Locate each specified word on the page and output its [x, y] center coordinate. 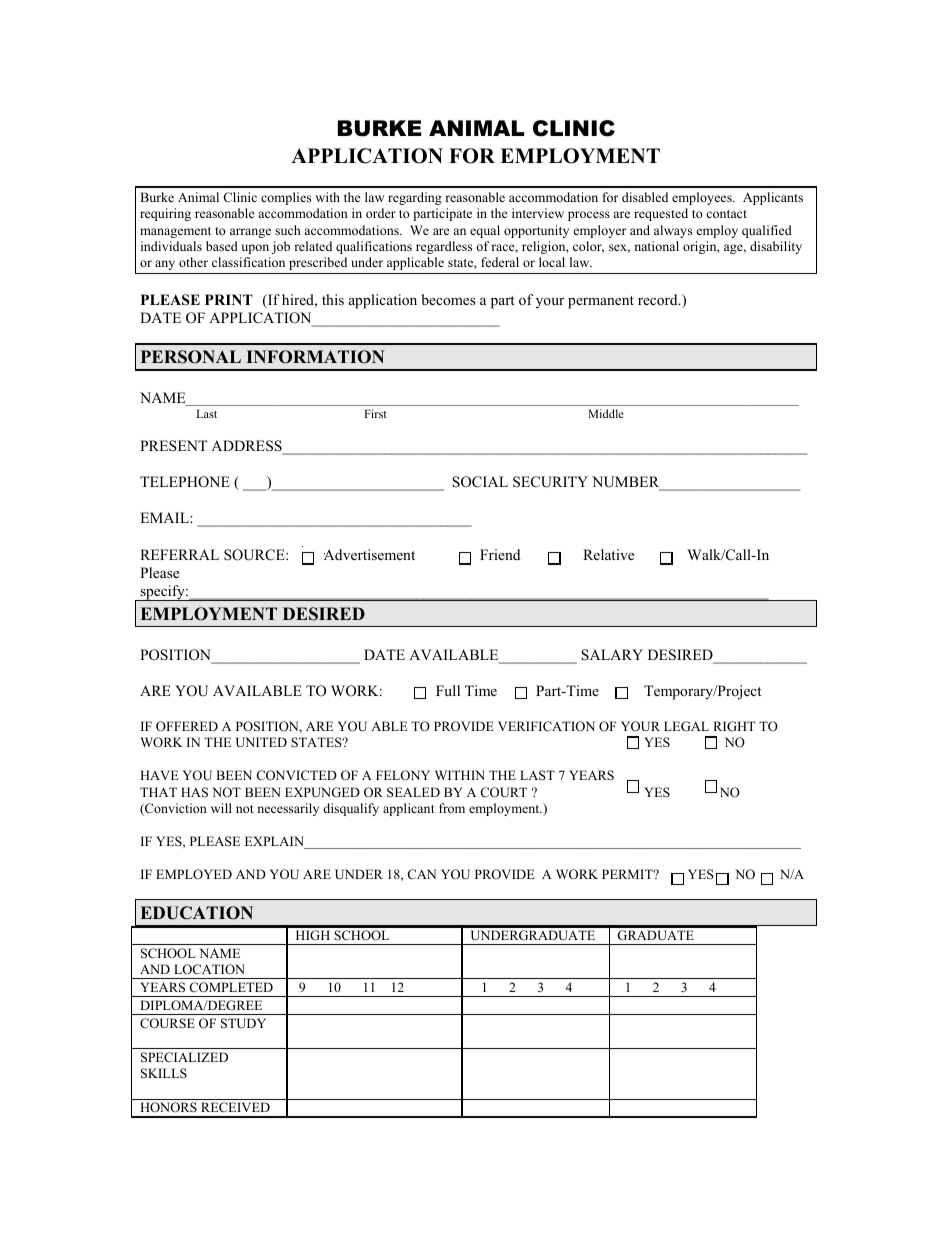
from [452, 808]
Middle [606, 413]
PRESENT [173, 446]
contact [726, 214]
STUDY [243, 1023]
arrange [250, 233]
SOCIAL [480, 482]
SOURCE [255, 555]
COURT [503, 792]
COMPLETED [231, 987]
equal [485, 231]
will [221, 808]
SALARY [612, 655]
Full [448, 690]
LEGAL [686, 726]
